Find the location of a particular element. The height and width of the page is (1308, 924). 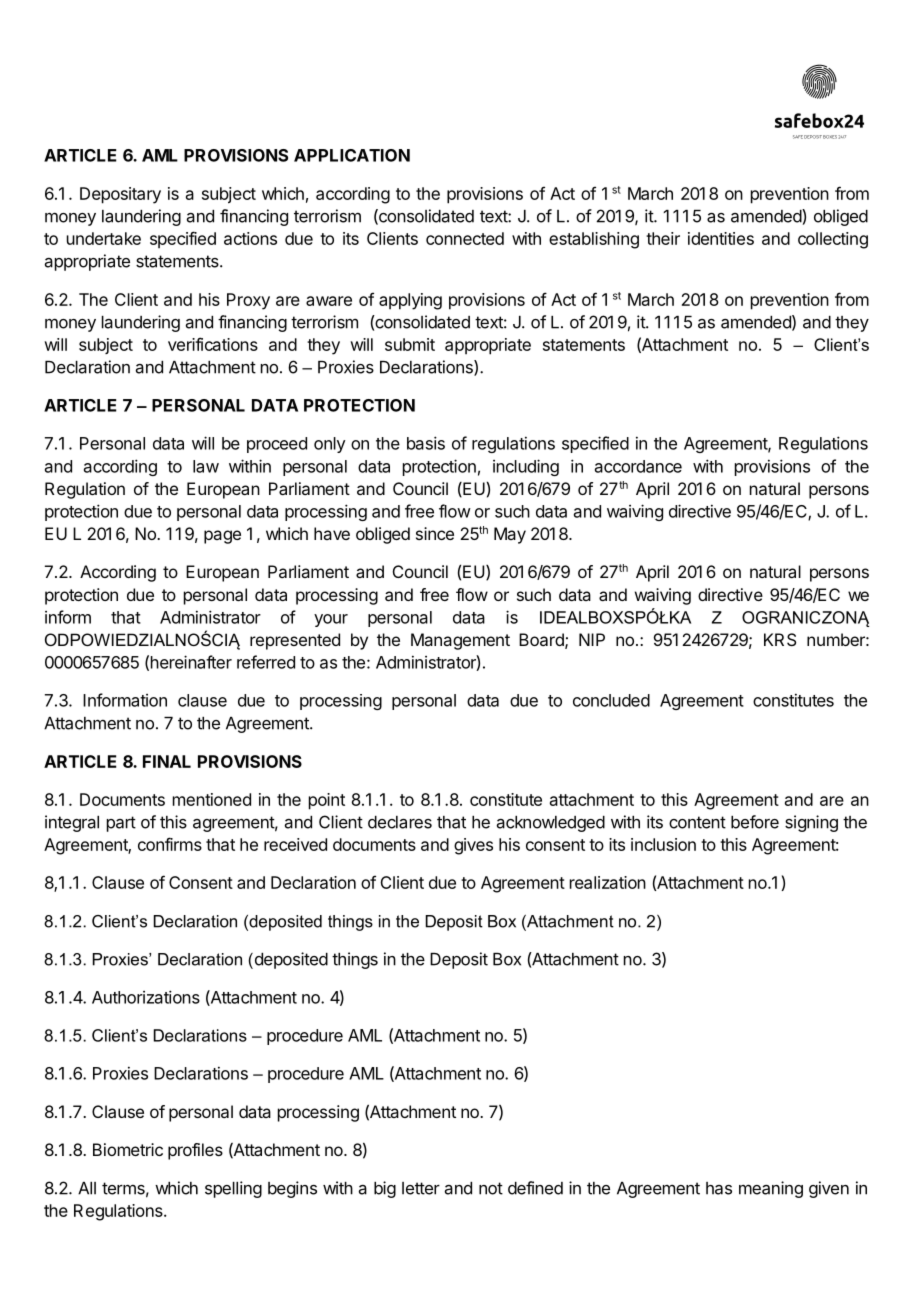

since is located at coordinates (435, 533).
